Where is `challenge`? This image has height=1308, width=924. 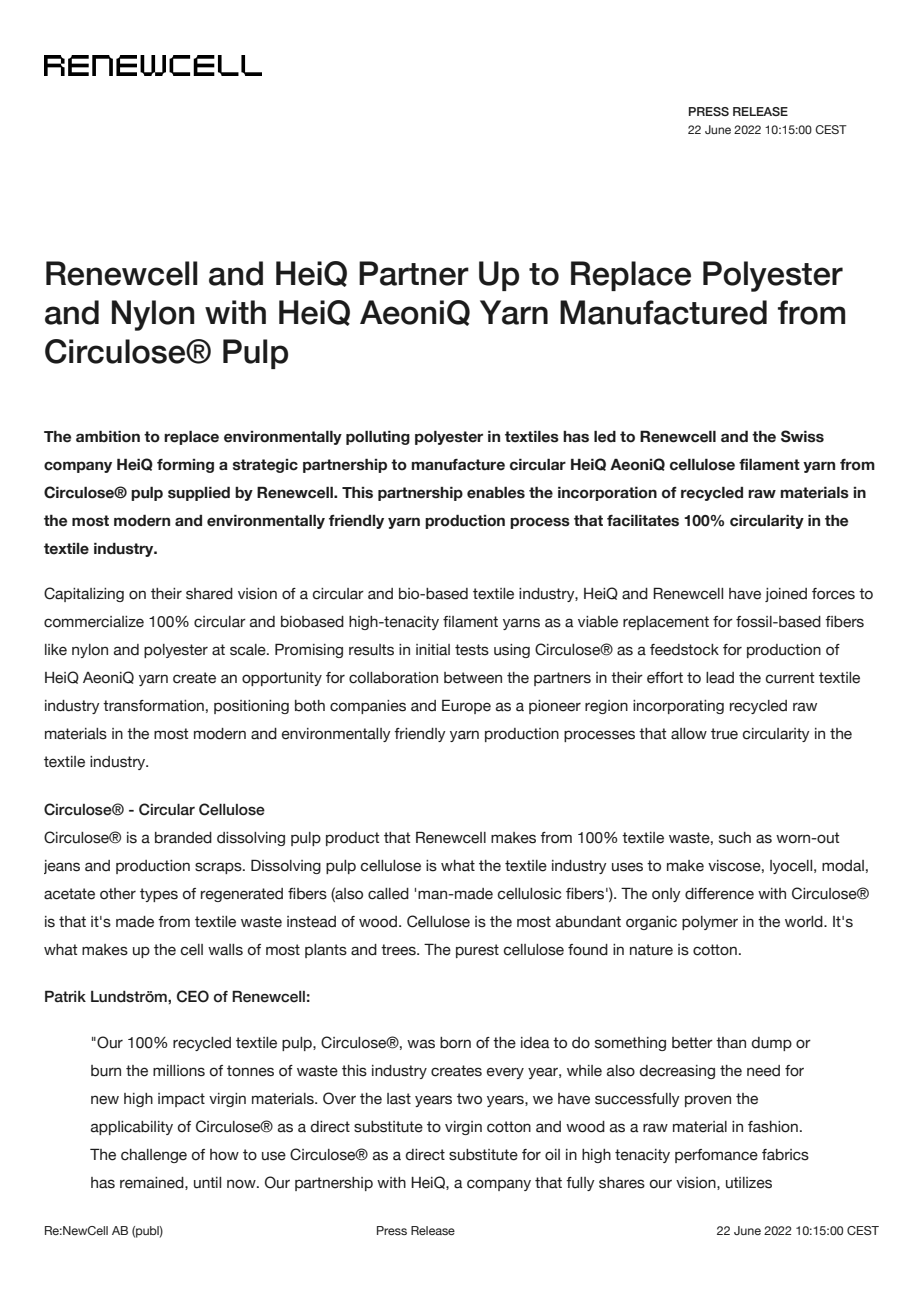 challenge is located at coordinates (154, 1156).
